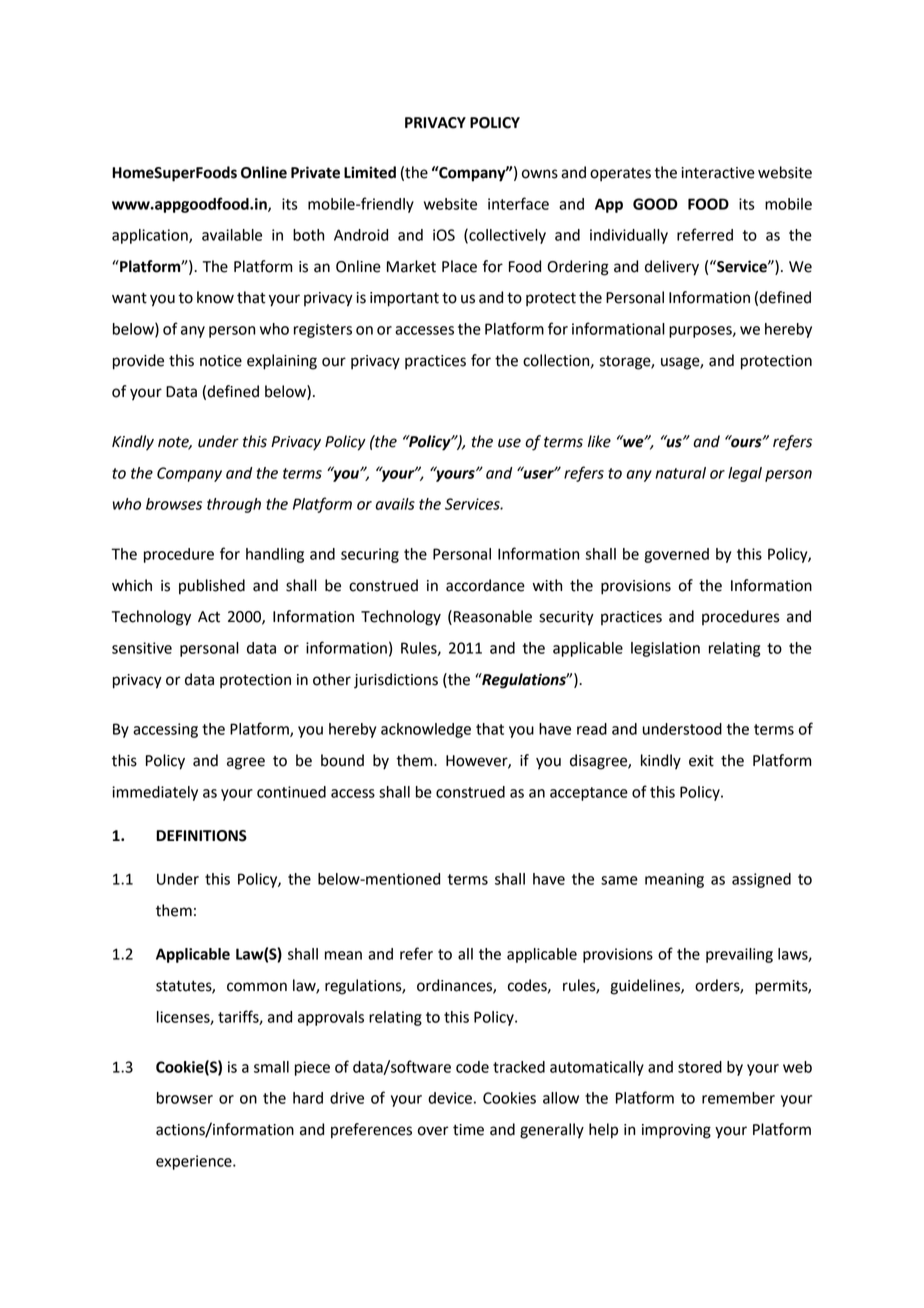  Describe the element at coordinates (718, 173) in the document. I see `interactive` at that location.
